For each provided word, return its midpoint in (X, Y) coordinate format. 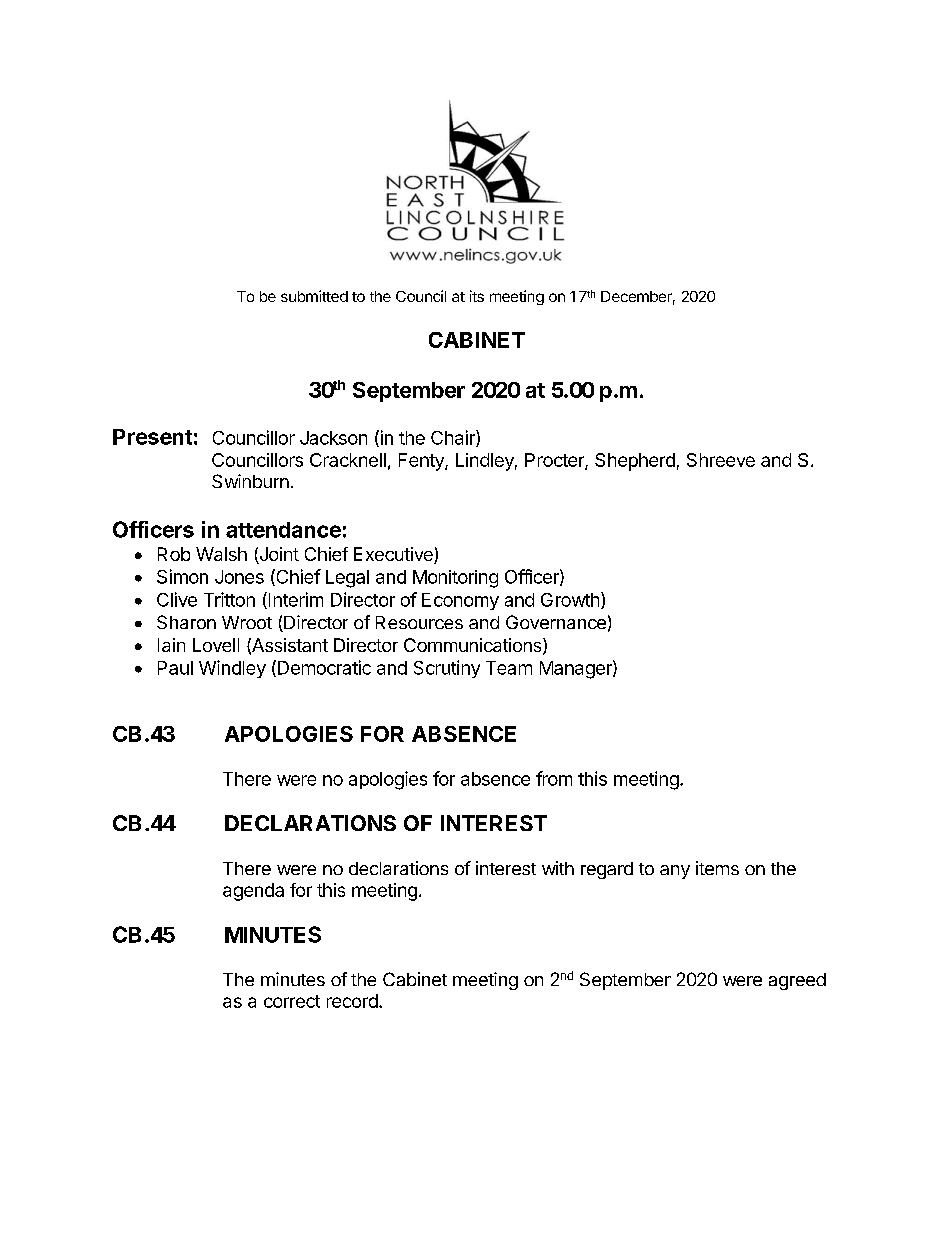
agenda (253, 892)
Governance (556, 622)
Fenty (422, 462)
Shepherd (635, 462)
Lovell (216, 645)
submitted (314, 296)
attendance (283, 530)
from (554, 778)
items (717, 868)
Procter (555, 461)
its (477, 296)
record (353, 1001)
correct (292, 1001)
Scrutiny (447, 669)
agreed (797, 981)
